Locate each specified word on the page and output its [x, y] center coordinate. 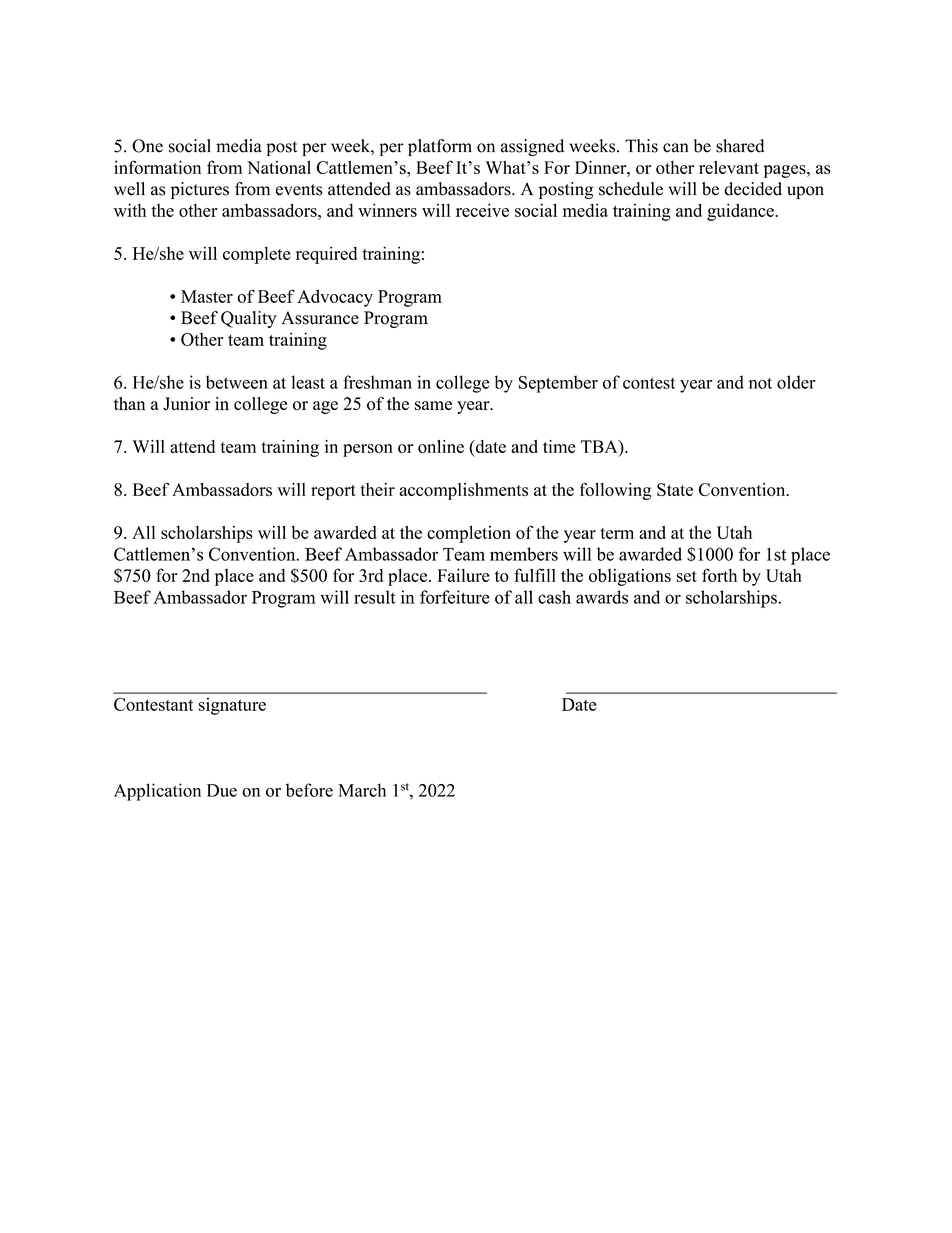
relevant [729, 167]
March [362, 790]
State [675, 489]
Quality [249, 319]
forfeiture [455, 597]
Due [222, 790]
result [375, 597]
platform [440, 147]
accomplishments [463, 491]
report [333, 492]
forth [719, 575]
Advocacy [335, 298]
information [157, 167]
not [760, 383]
